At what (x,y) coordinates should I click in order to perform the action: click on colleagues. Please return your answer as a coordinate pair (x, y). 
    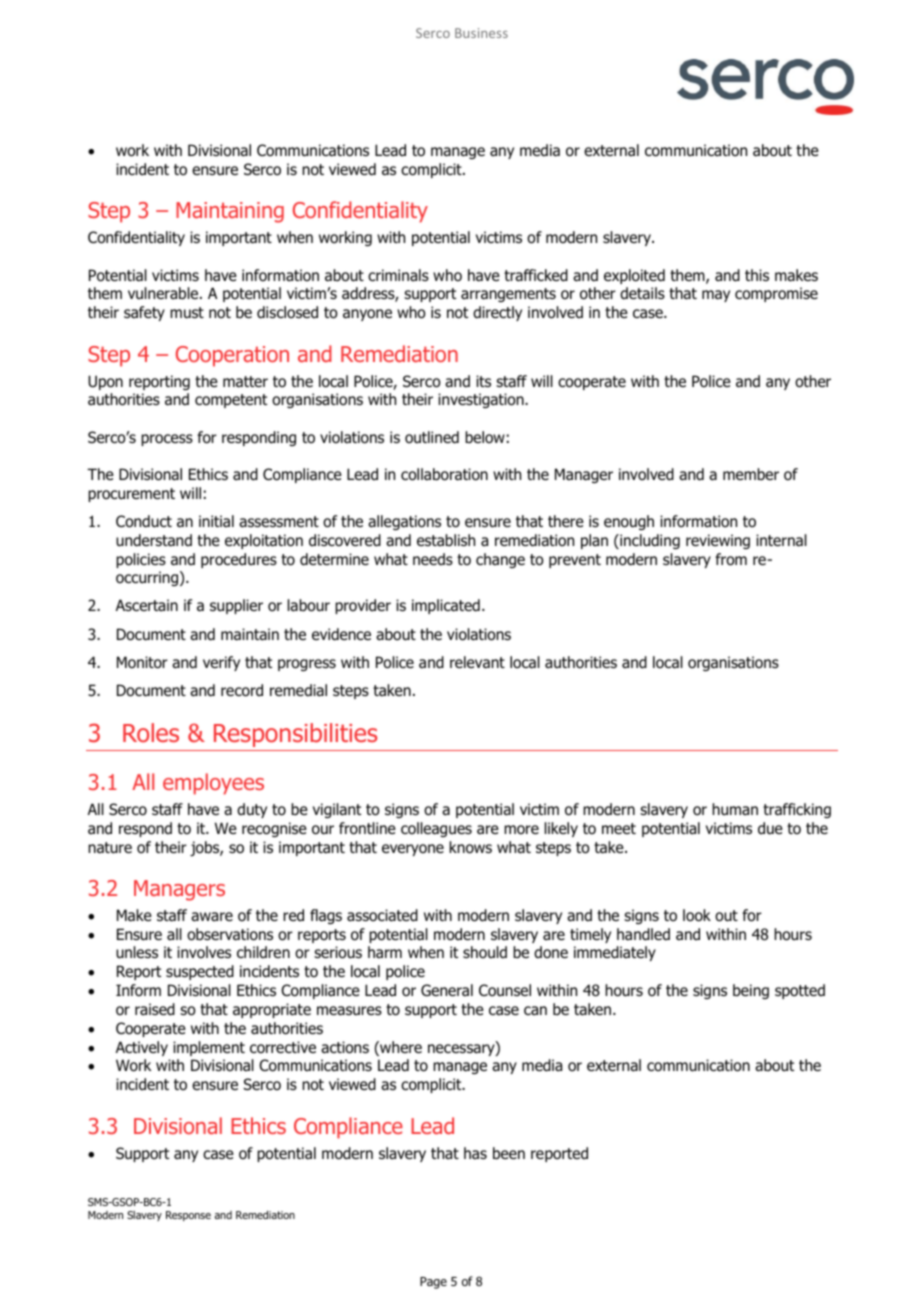
    Looking at the image, I should click on (436, 829).
